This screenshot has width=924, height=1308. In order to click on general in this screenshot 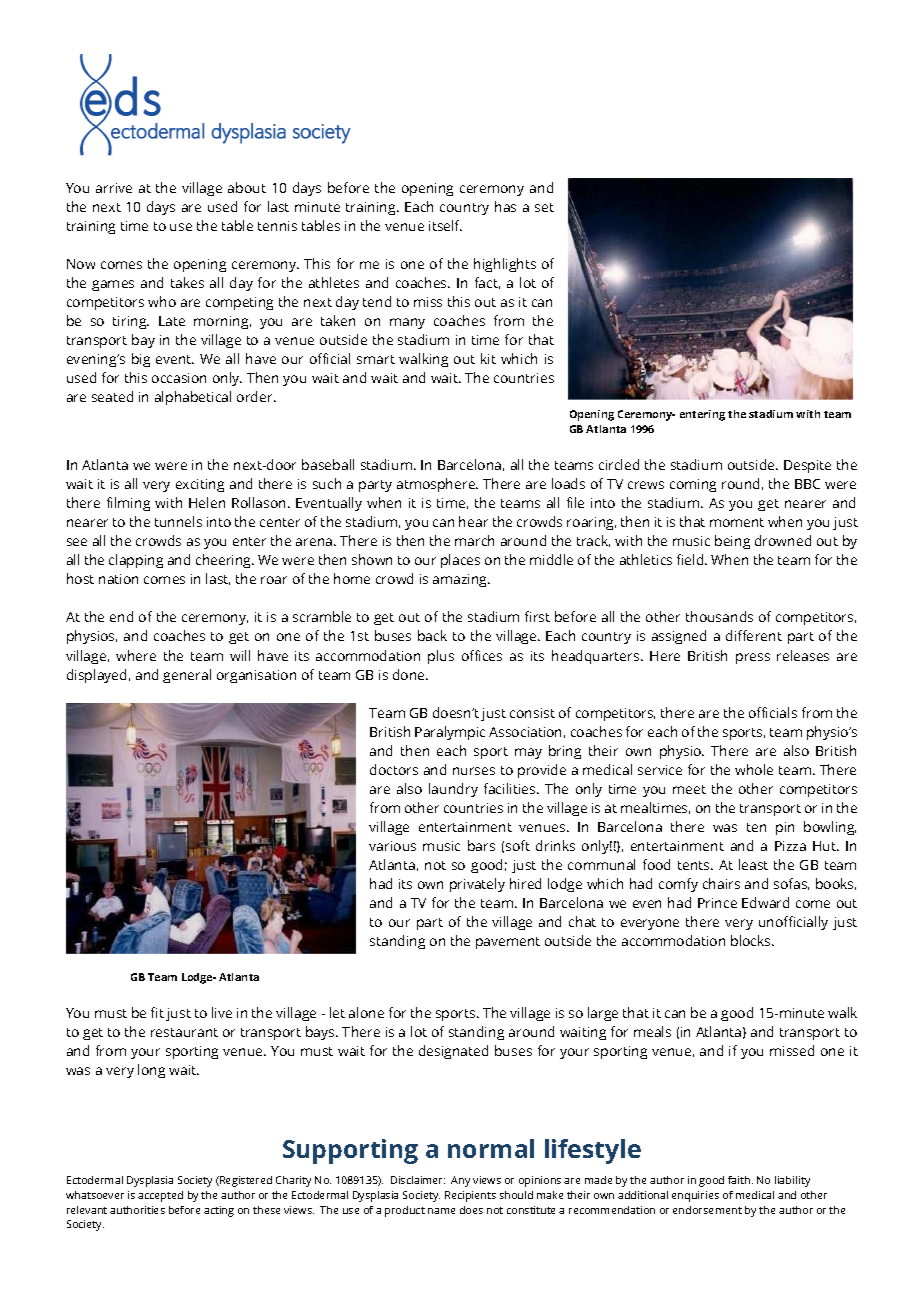, I will do `click(187, 676)`.
